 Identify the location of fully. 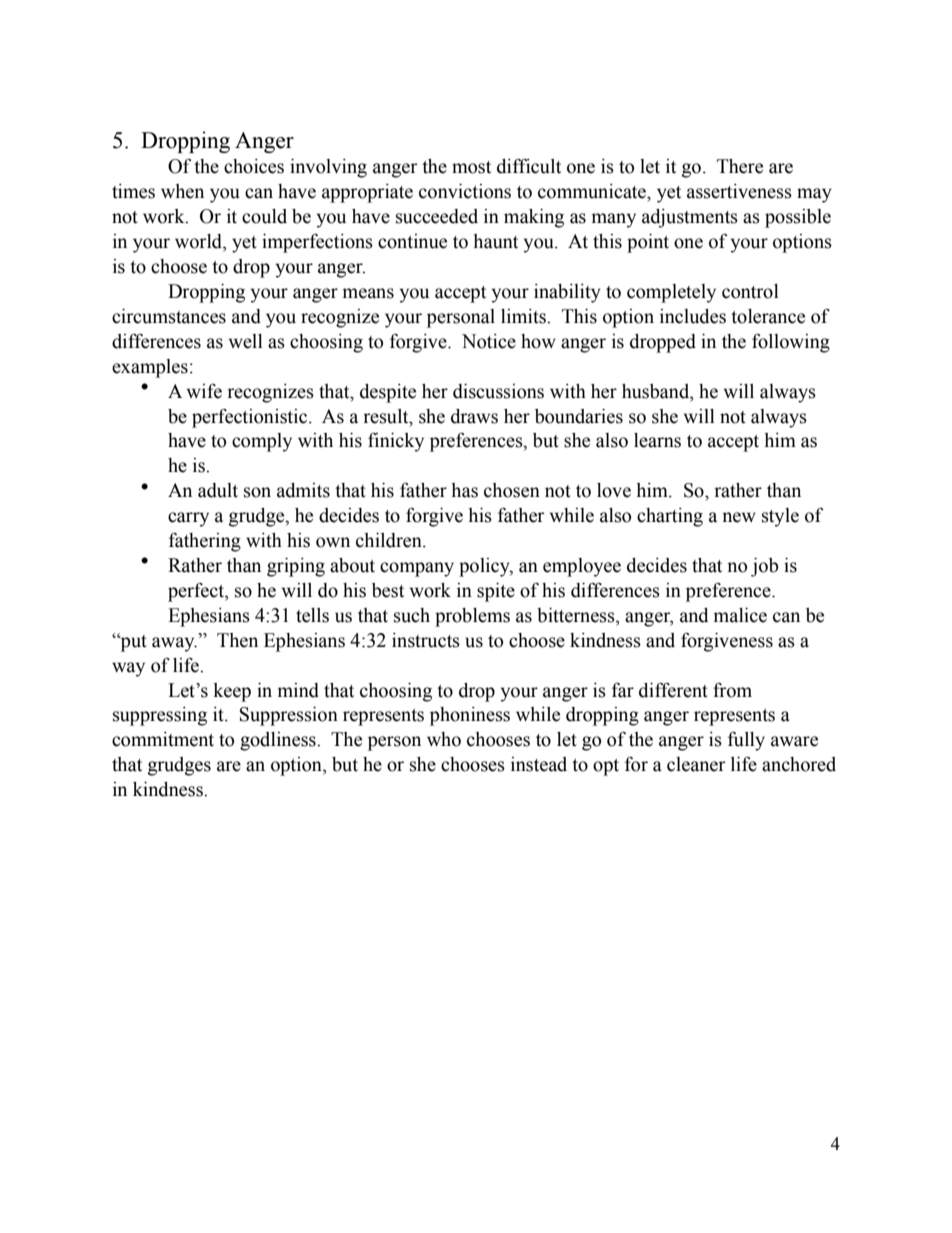
(746, 741).
